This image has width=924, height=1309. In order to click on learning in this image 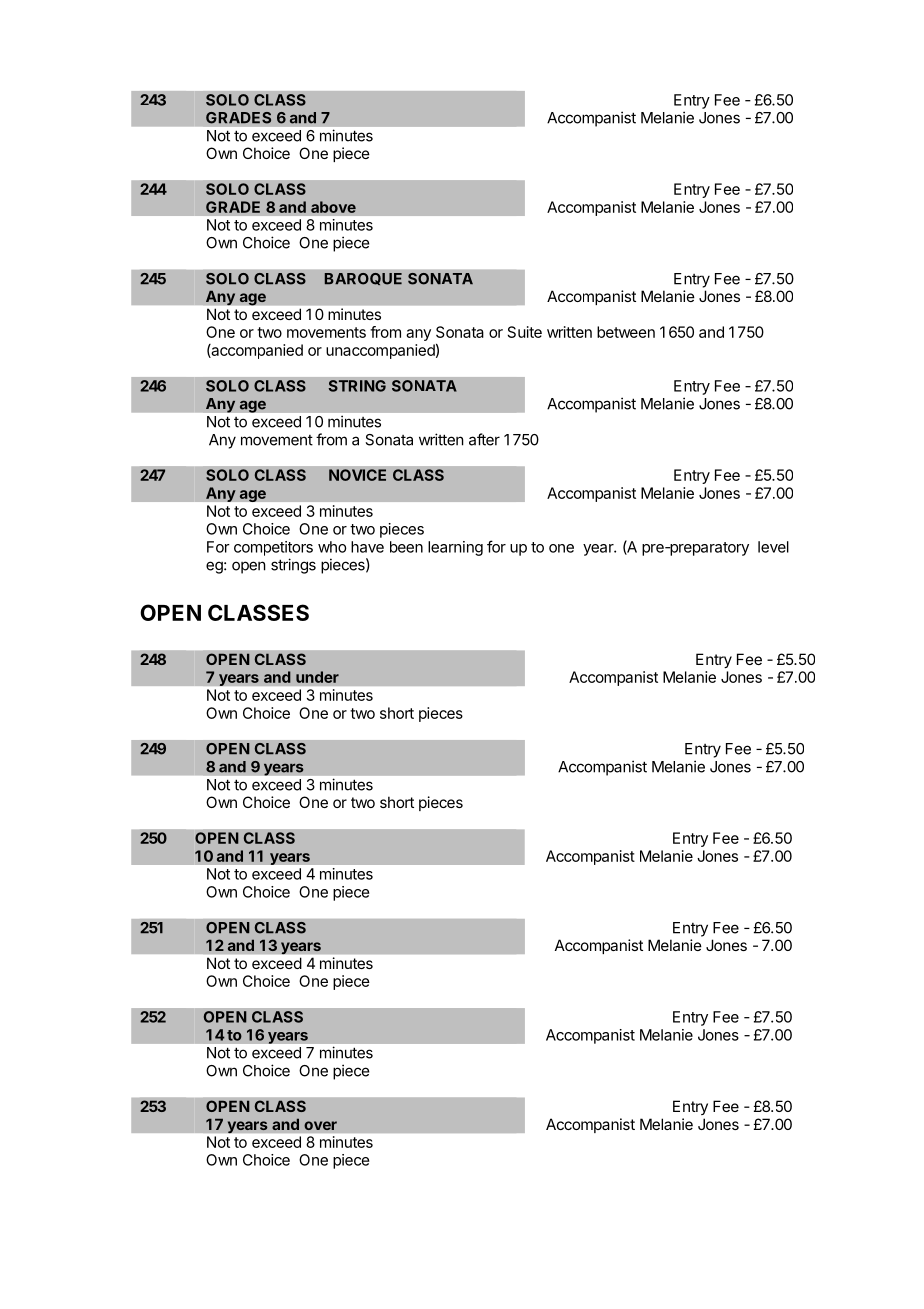, I will do `click(455, 548)`.
